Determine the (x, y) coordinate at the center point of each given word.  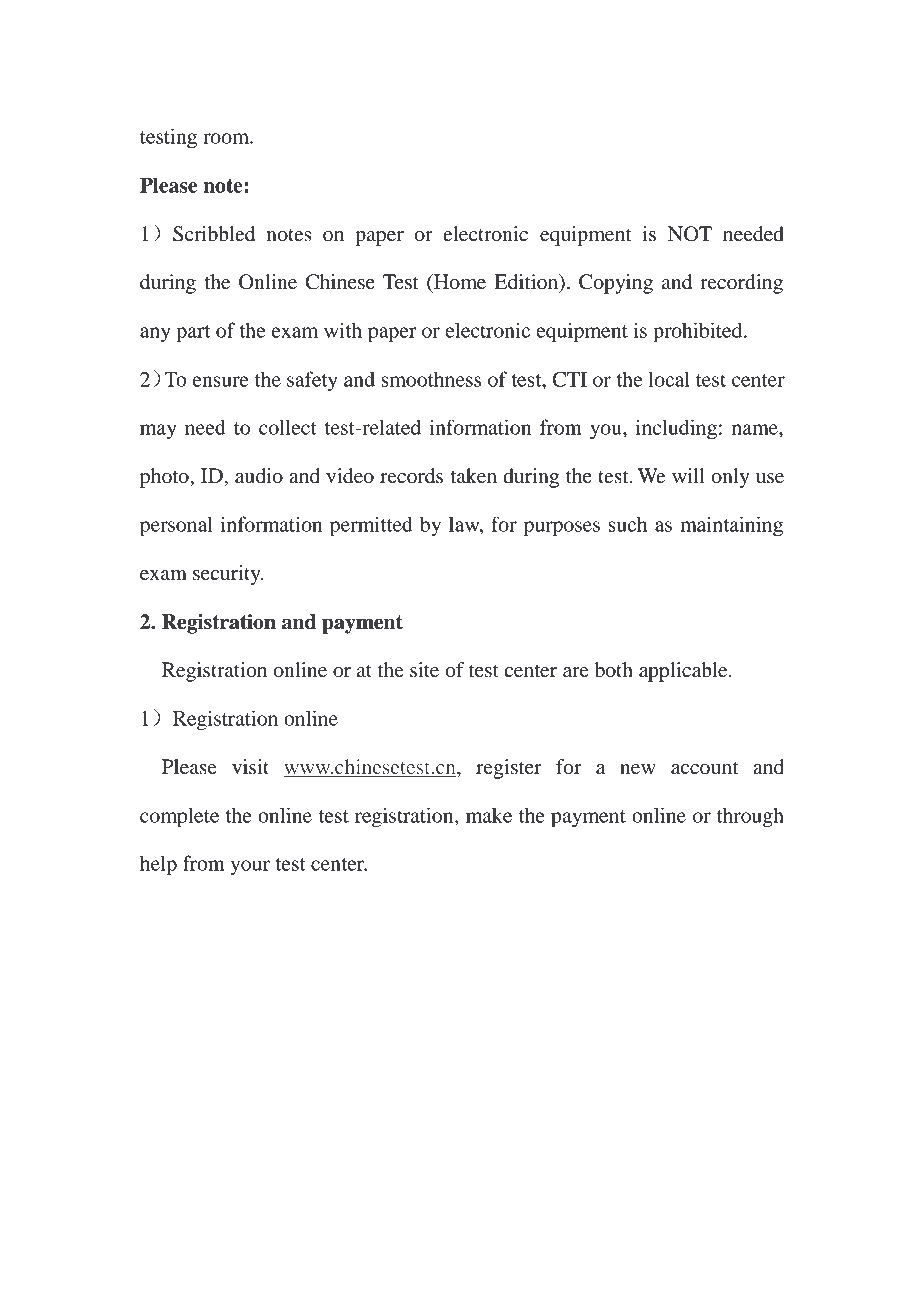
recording (741, 284)
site (424, 670)
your (250, 868)
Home (459, 282)
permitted (371, 526)
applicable (684, 672)
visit (250, 767)
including (676, 429)
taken (473, 476)
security (228, 575)
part (193, 334)
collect (288, 427)
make (489, 815)
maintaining (731, 526)
